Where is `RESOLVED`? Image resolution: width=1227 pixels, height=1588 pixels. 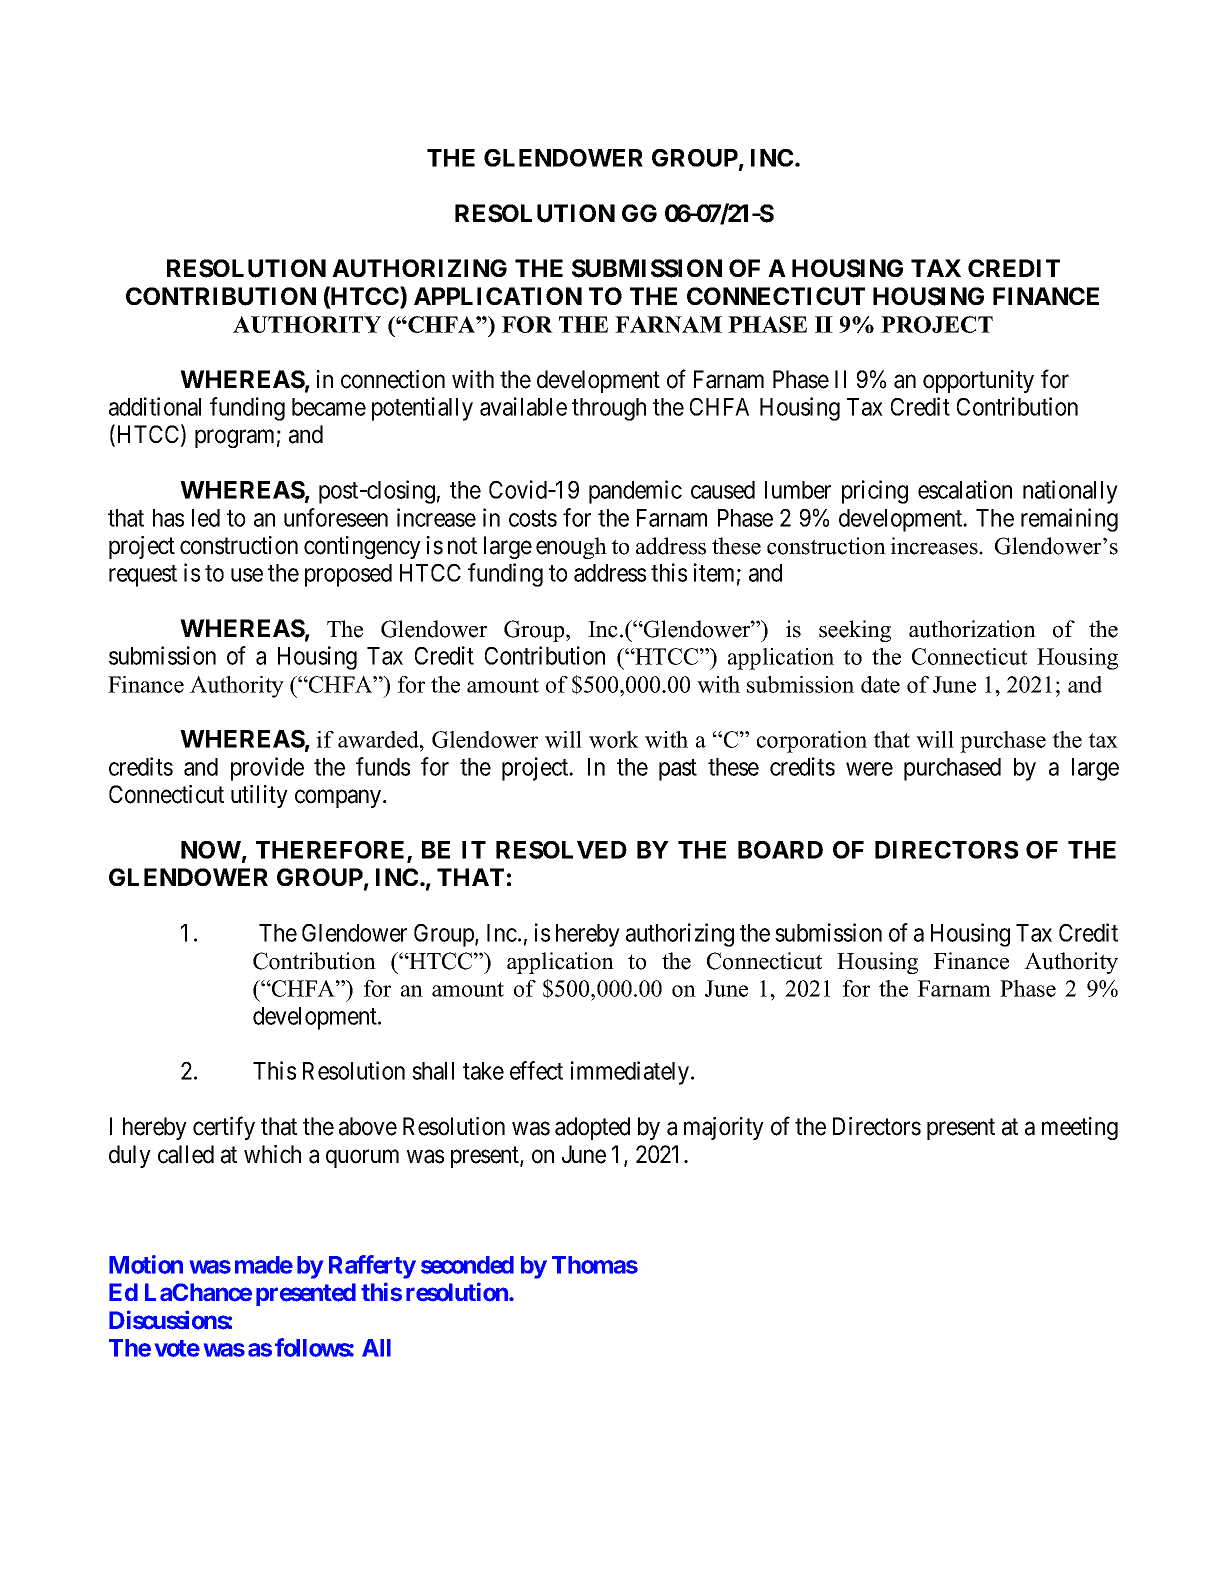
RESOLVED is located at coordinates (561, 850).
